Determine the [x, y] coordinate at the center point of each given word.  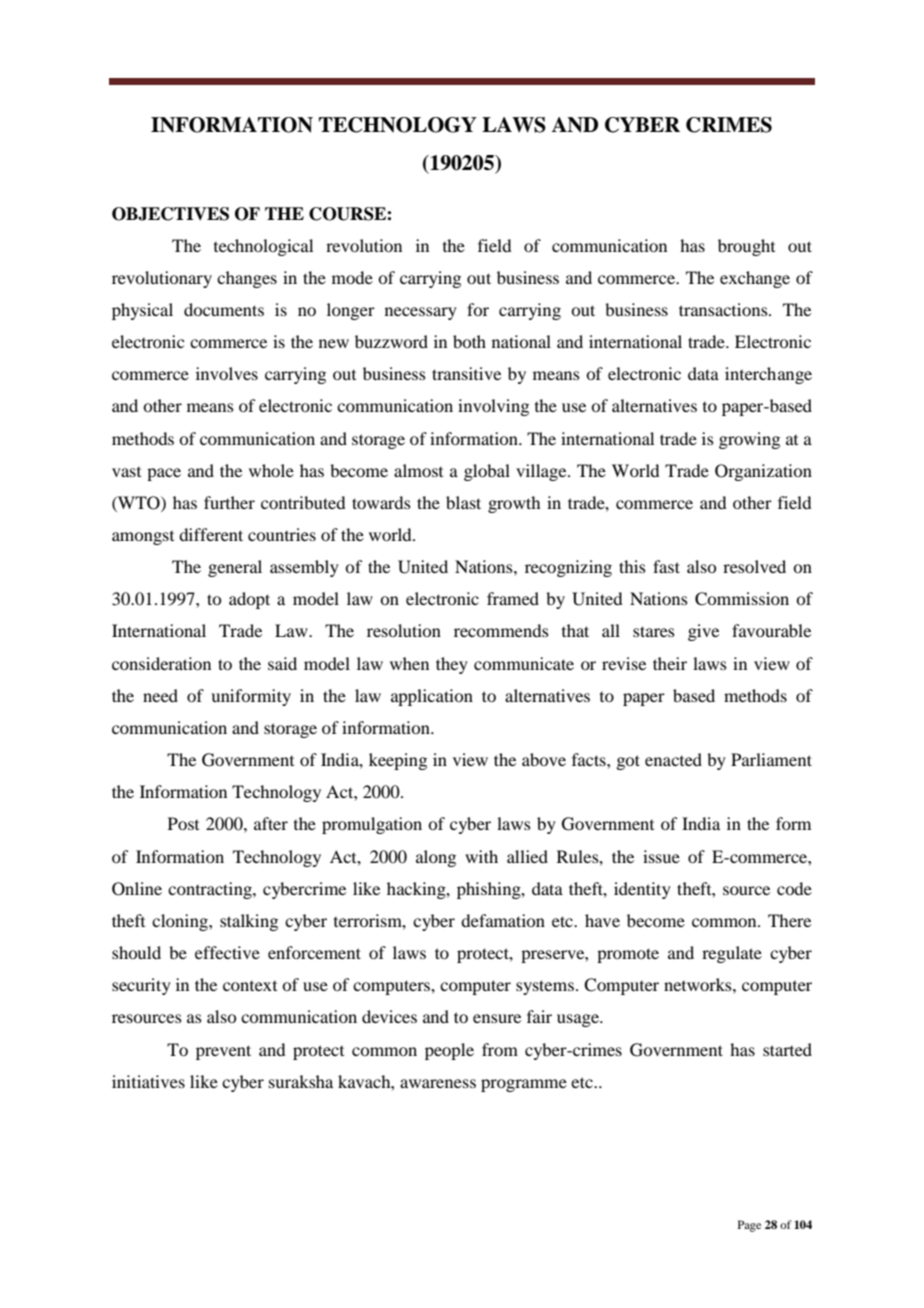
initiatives [148, 1081]
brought [746, 247]
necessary [421, 313]
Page [749, 1226]
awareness [438, 1083]
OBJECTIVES [170, 214]
